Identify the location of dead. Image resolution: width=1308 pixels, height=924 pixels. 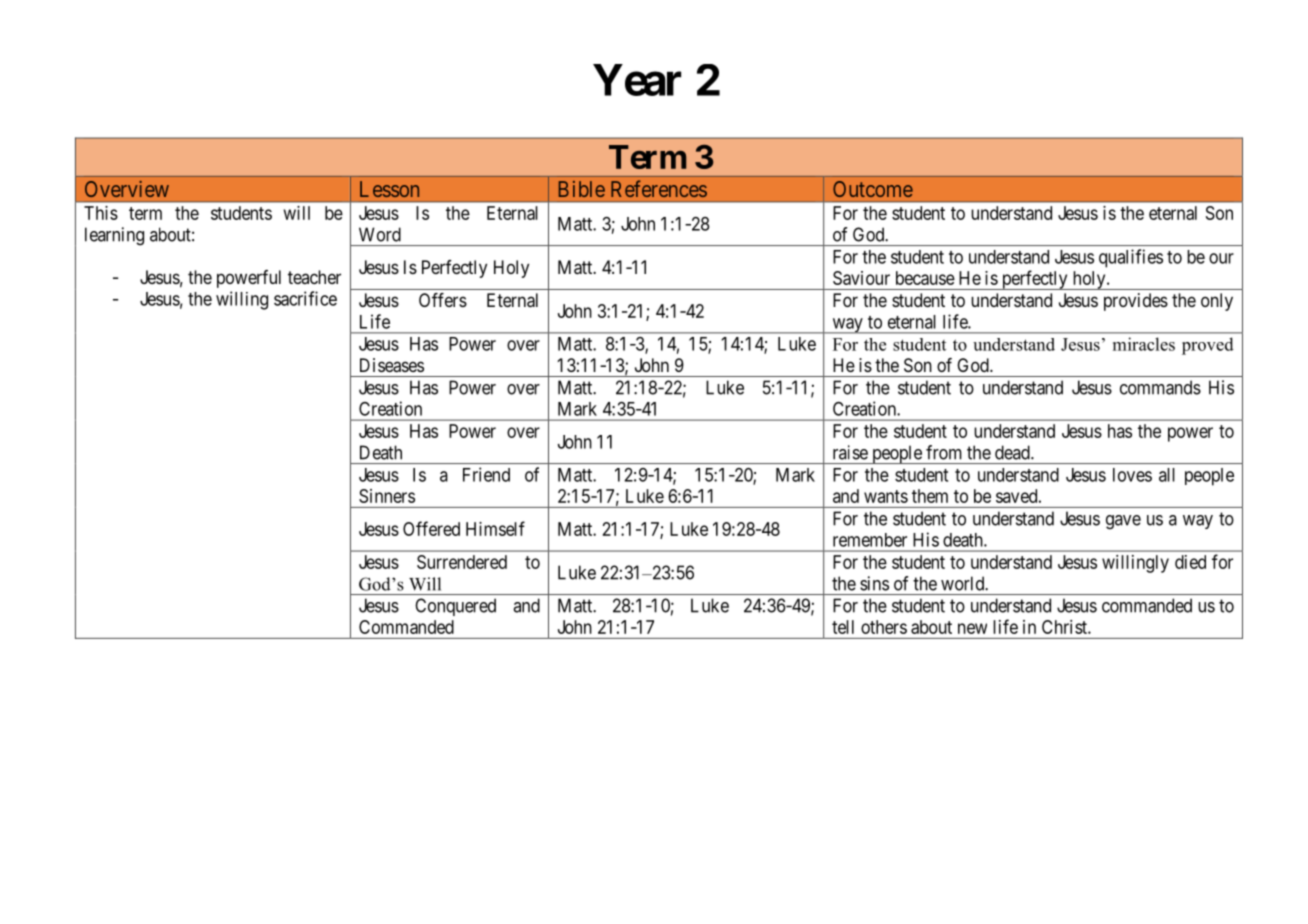
(1013, 452).
